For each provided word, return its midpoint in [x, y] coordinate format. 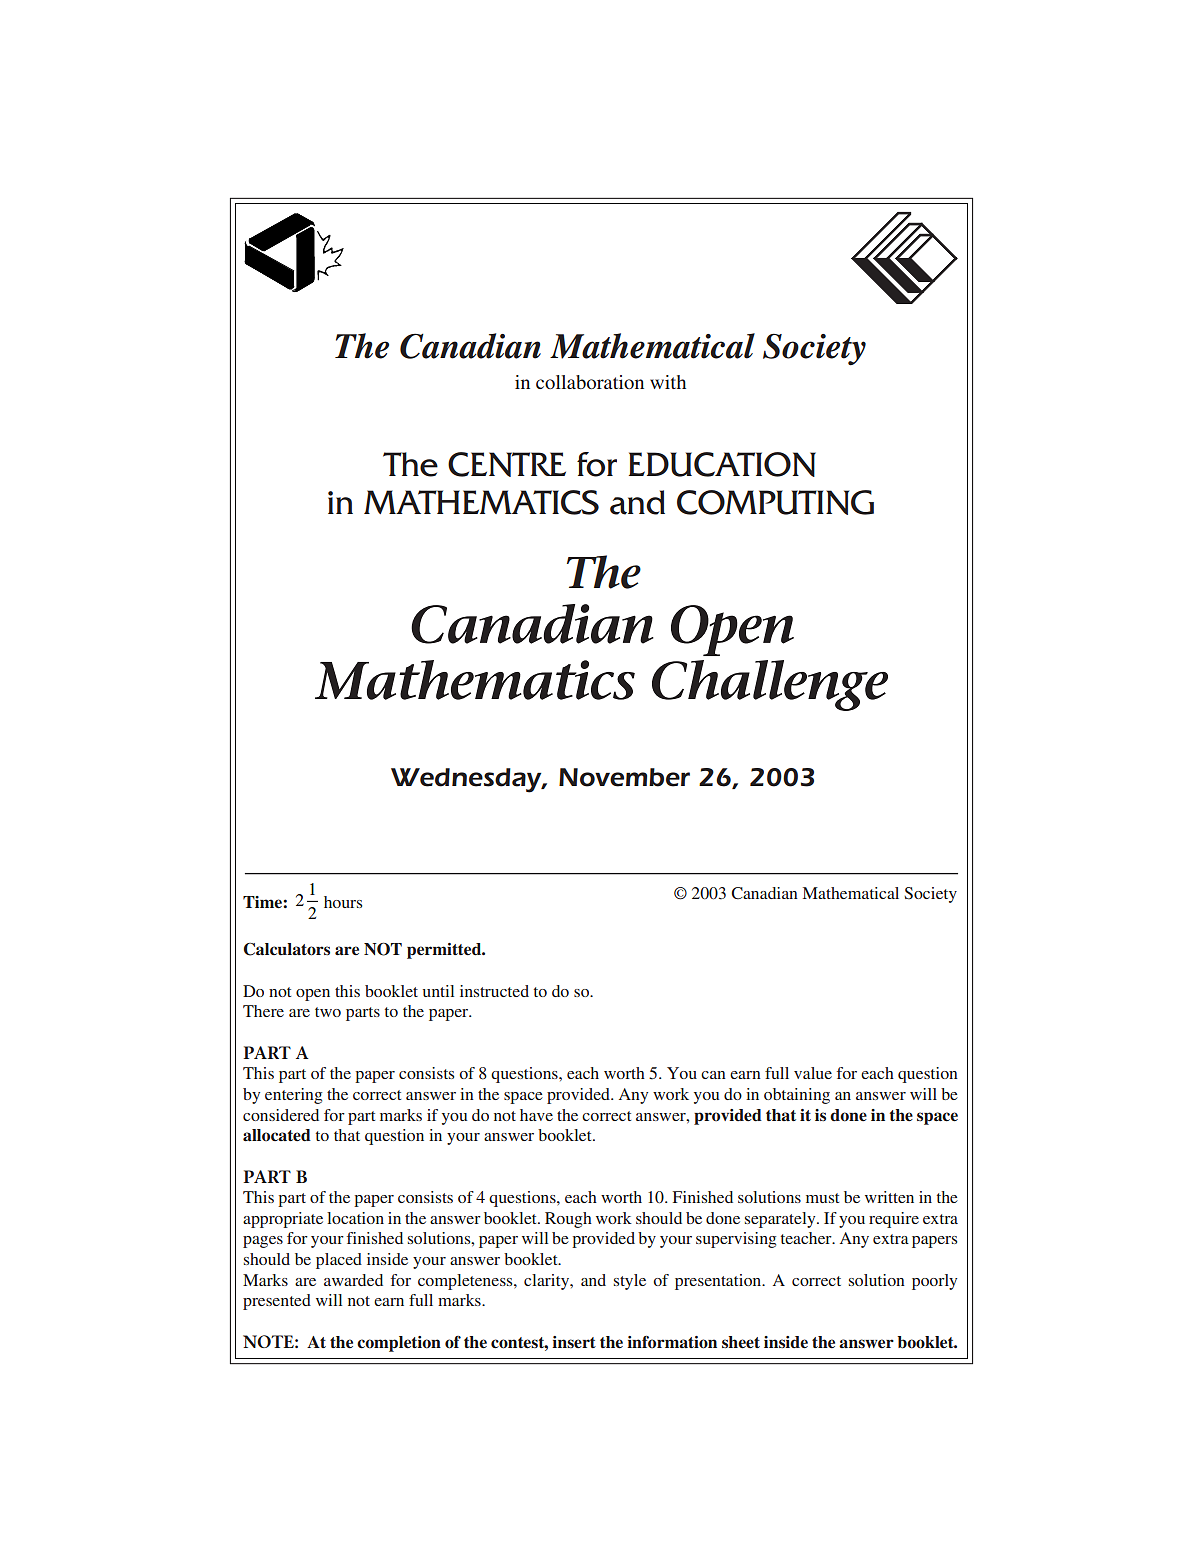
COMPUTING [775, 502]
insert [574, 1342]
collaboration [590, 382]
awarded [353, 1280]
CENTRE [507, 464]
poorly [934, 1282]
